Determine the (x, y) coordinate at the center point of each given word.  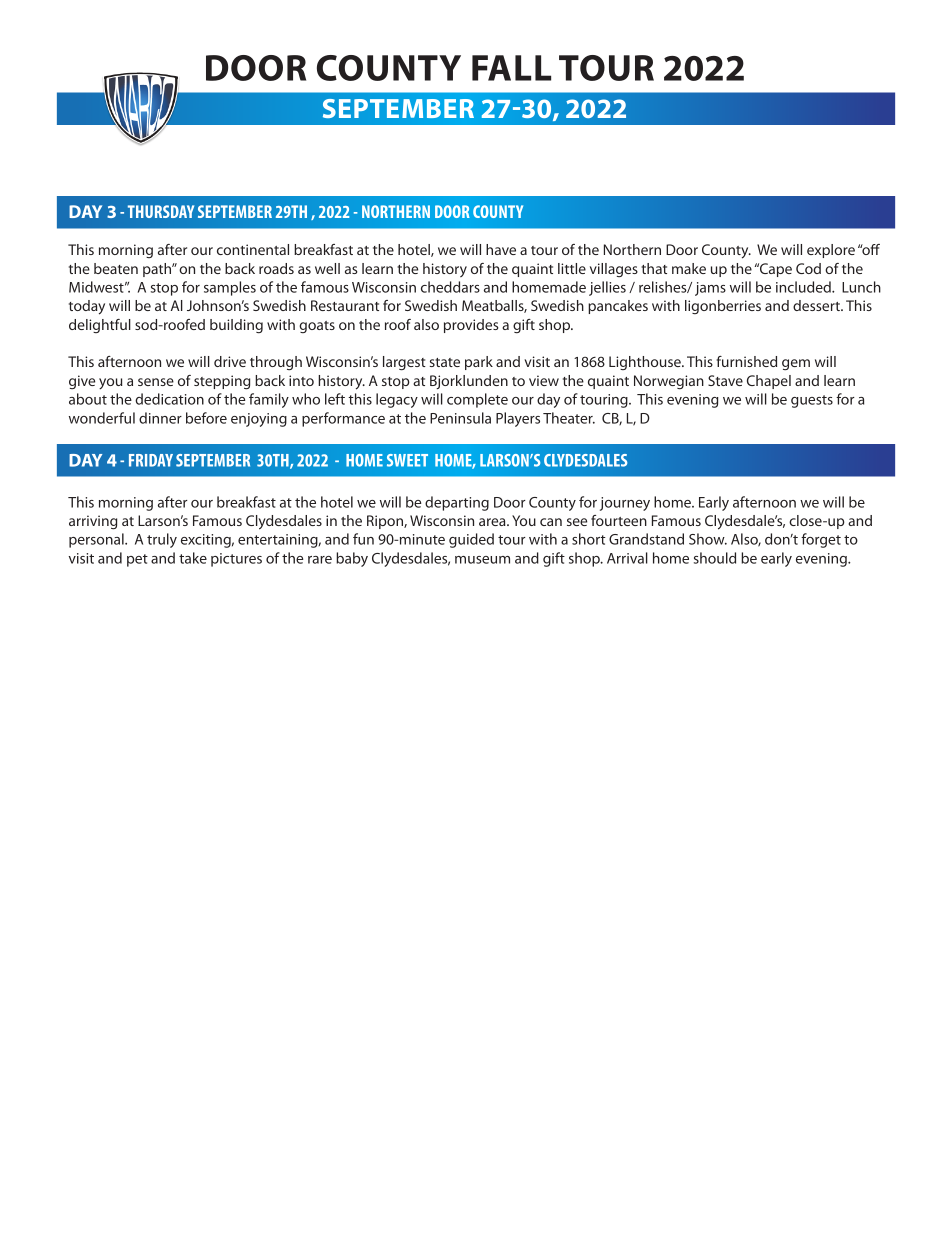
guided (471, 540)
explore (831, 251)
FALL (511, 68)
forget (821, 540)
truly (162, 540)
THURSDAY (161, 211)
